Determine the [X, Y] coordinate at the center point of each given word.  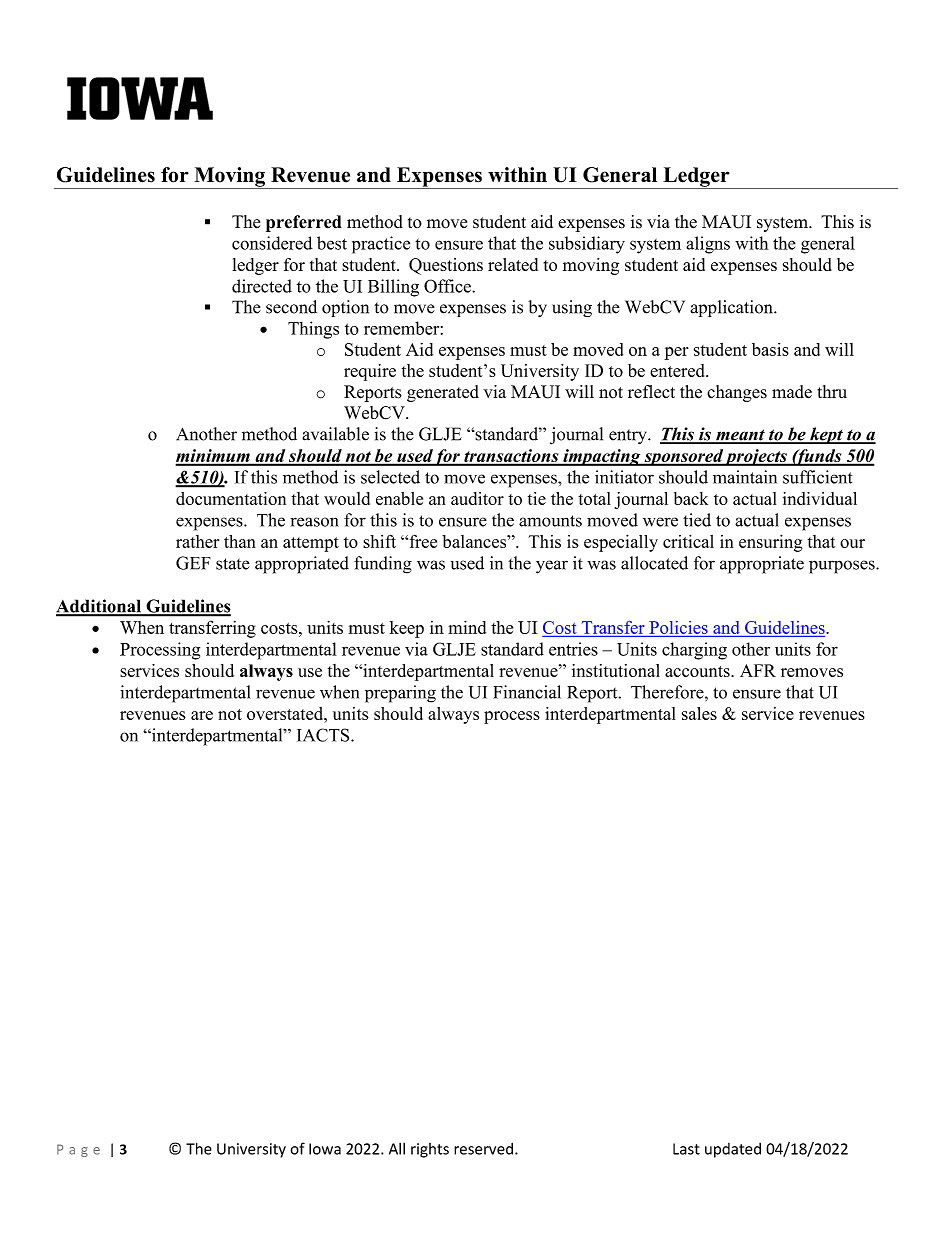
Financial [527, 692]
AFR [758, 670]
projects [756, 457]
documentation [231, 498]
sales [699, 713]
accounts [698, 671]
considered [272, 243]
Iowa [325, 1149]
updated [733, 1150]
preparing [400, 694]
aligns [708, 245]
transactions [511, 457]
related [513, 264]
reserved [483, 1148]
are [202, 715]
